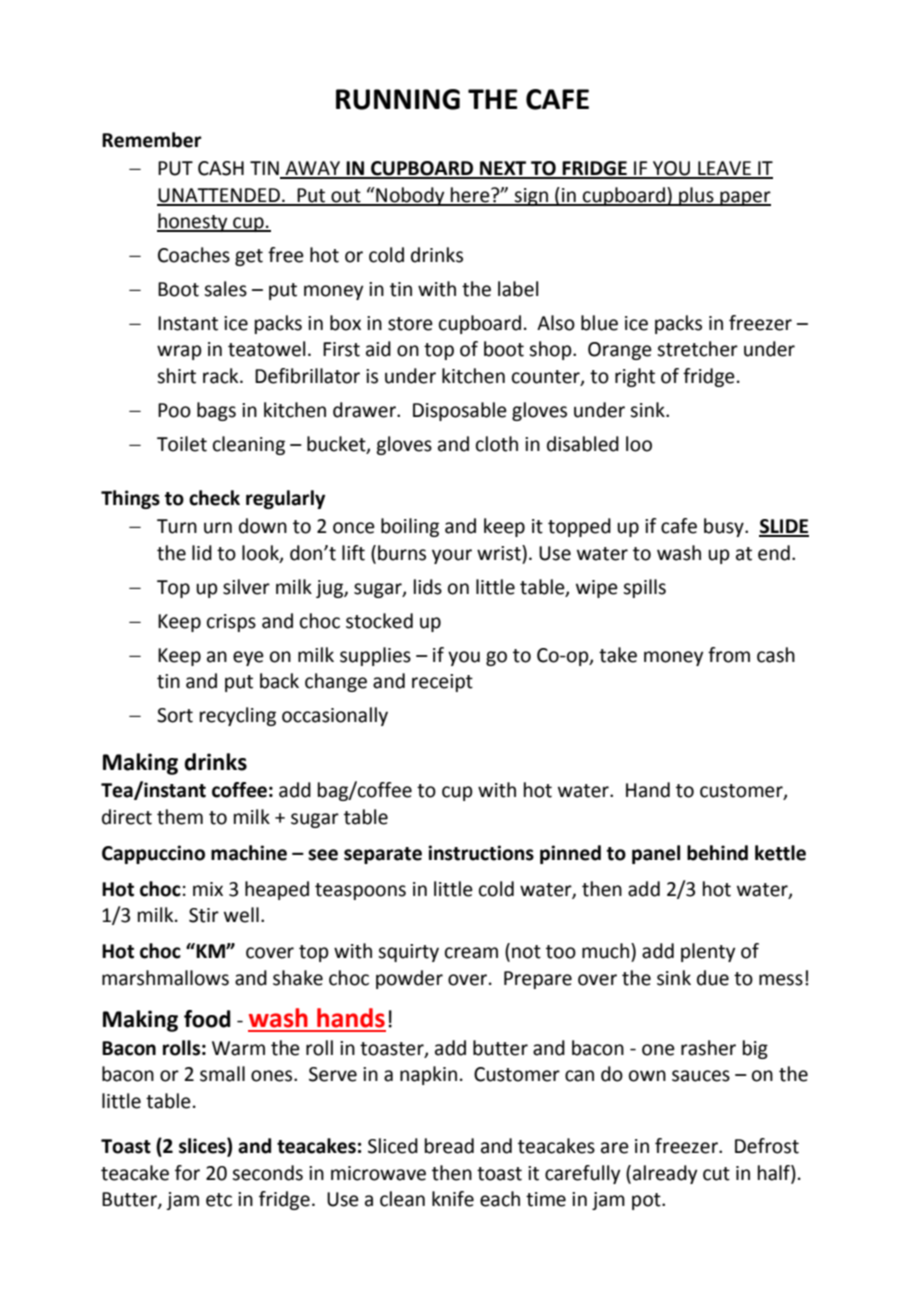 This document has height=1308, width=924. I want to click on behind, so click(717, 853).
